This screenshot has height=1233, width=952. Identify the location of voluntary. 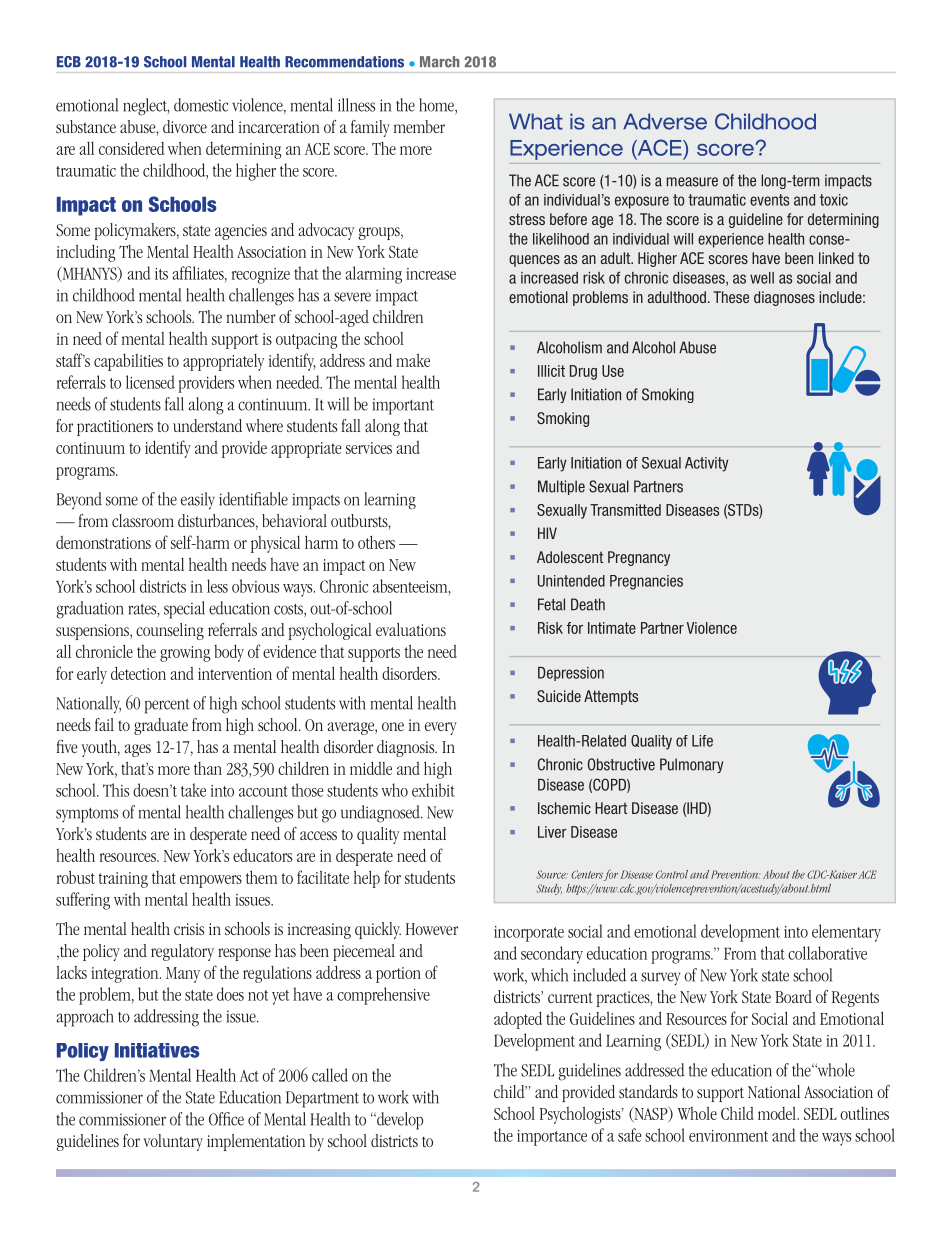
(173, 1142).
